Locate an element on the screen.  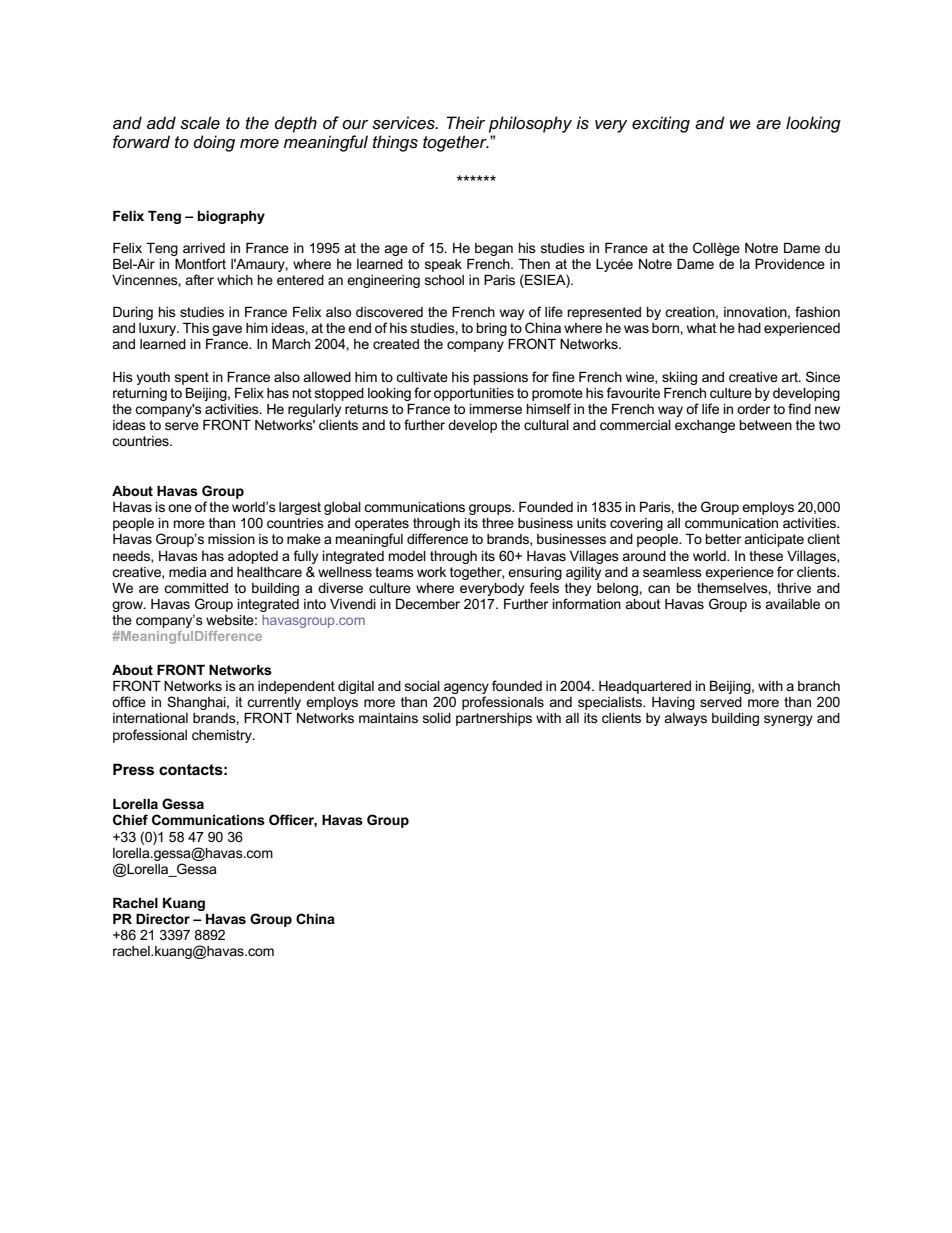
Their is located at coordinates (466, 122).
